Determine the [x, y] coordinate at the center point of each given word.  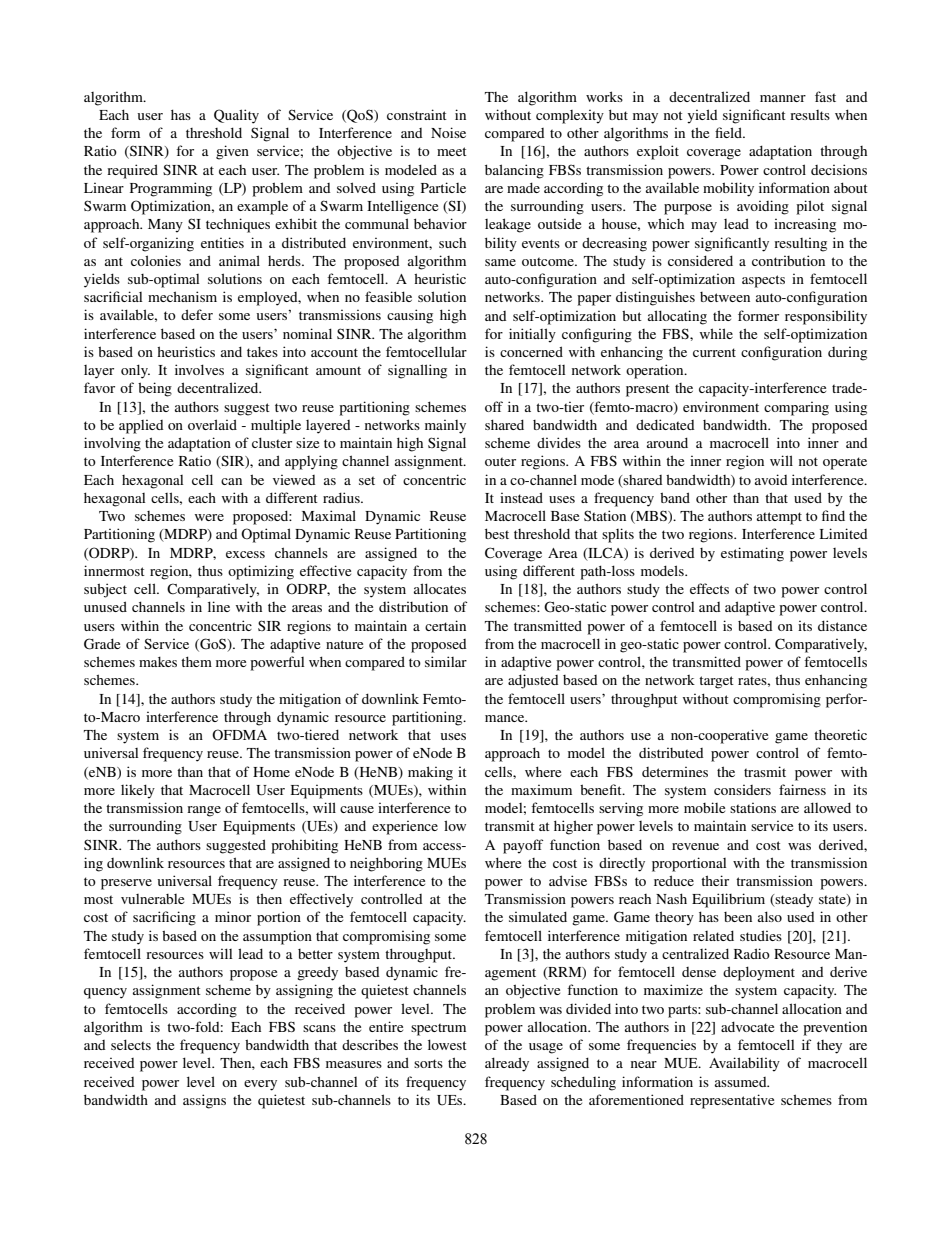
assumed [742, 1082]
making [430, 773]
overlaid [212, 424]
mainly [445, 426]
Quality [236, 116]
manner [783, 98]
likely [138, 791]
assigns [204, 1101]
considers [742, 789]
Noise [448, 132]
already [507, 1064]
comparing [796, 408]
